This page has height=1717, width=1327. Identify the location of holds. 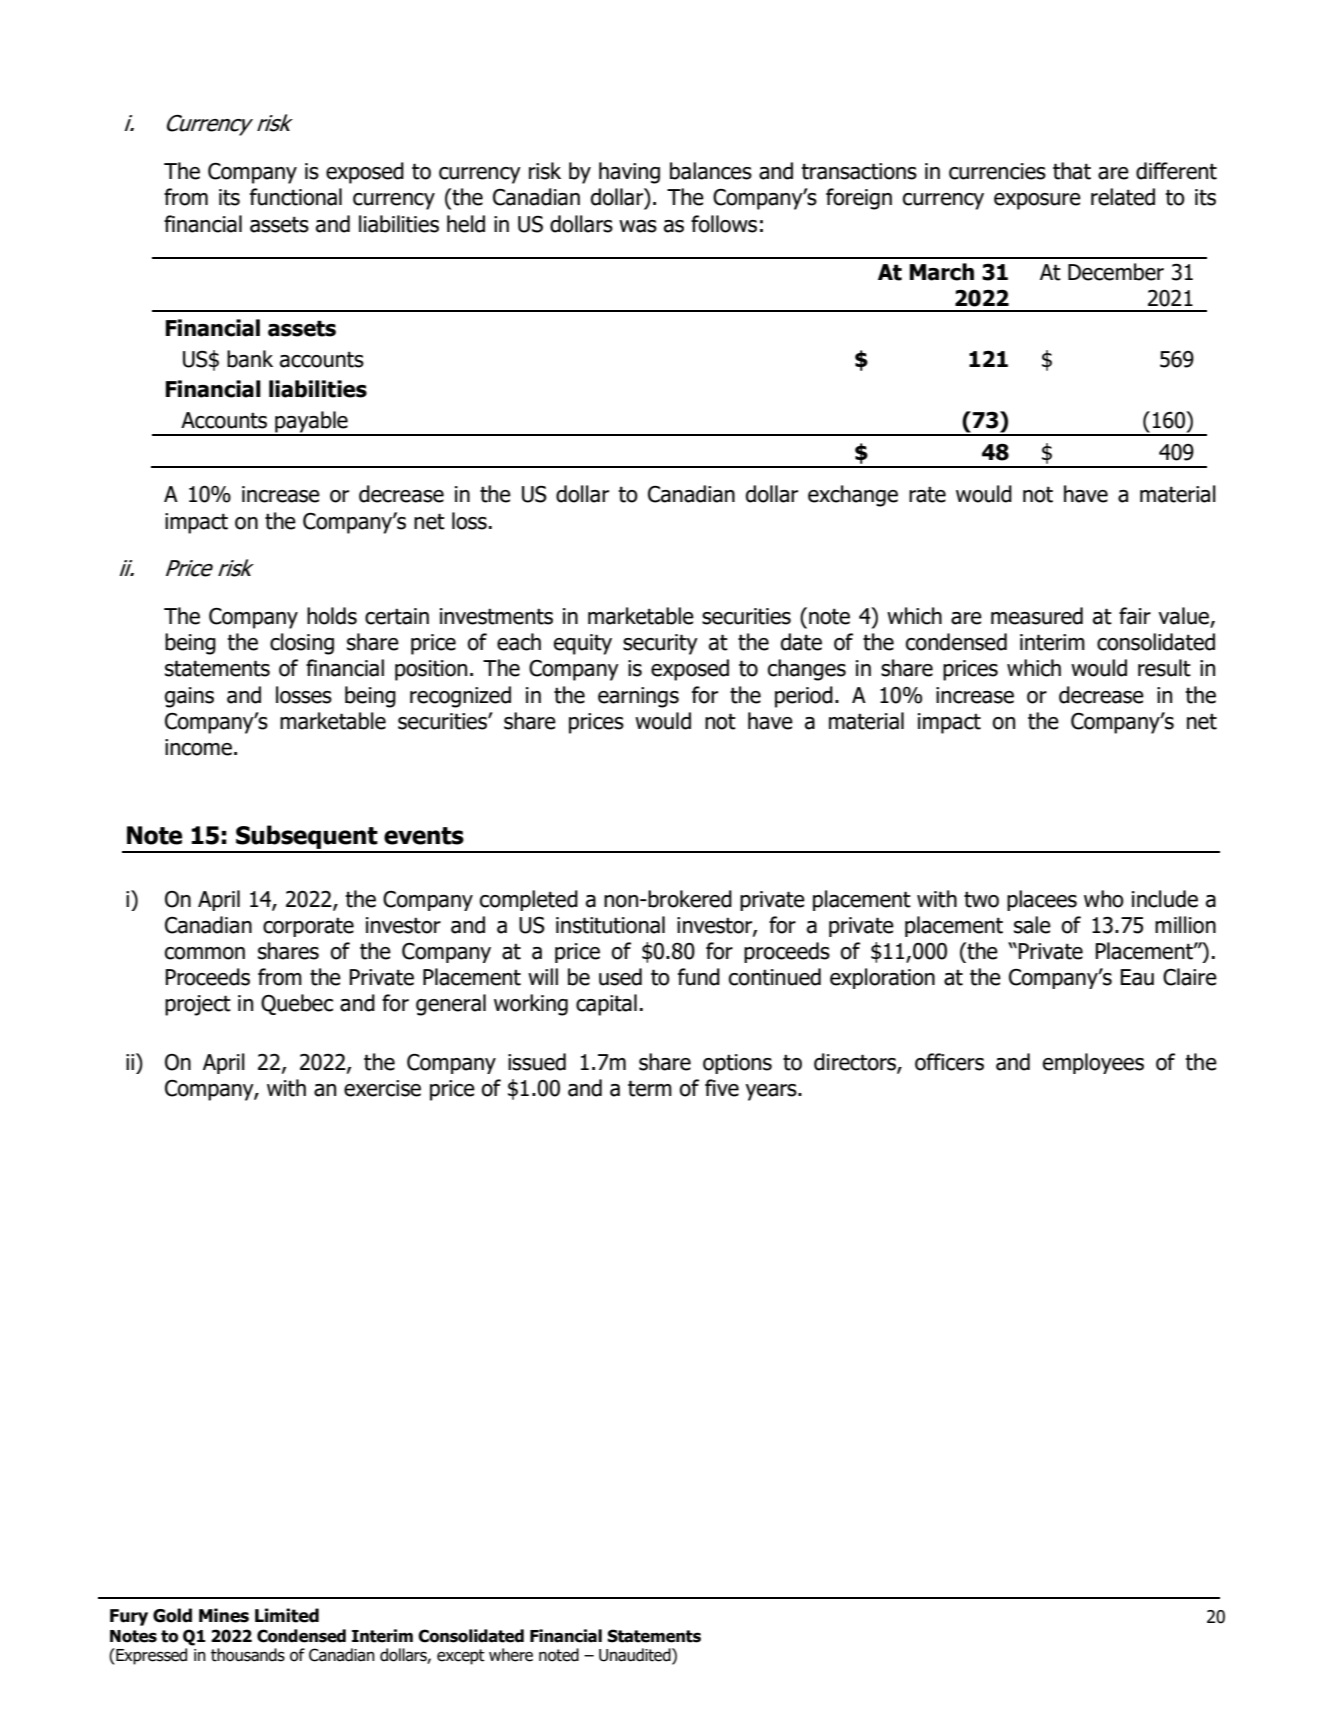
(332, 616).
